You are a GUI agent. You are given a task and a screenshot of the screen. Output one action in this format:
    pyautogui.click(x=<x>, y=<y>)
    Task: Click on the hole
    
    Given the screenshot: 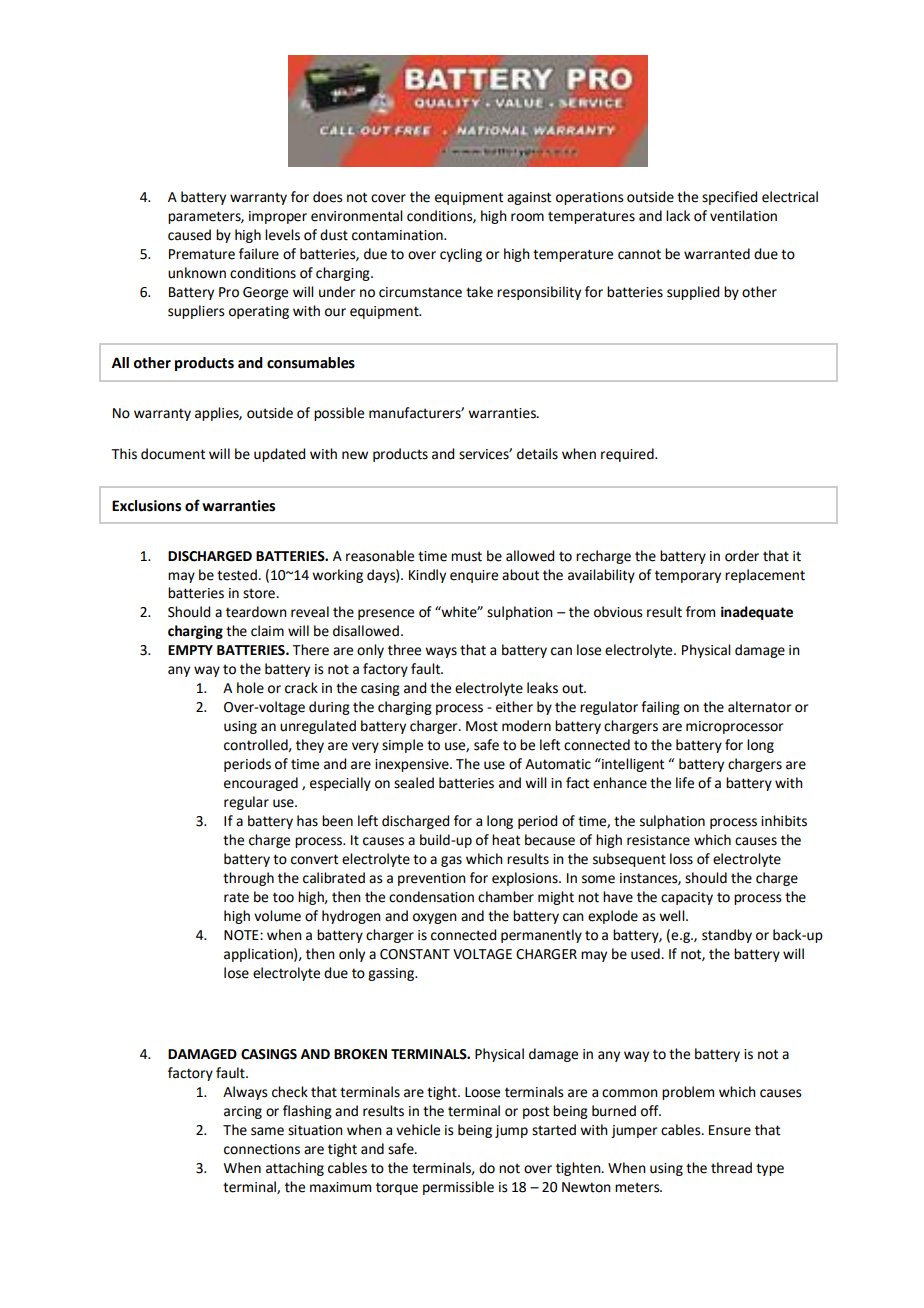 What is the action you would take?
    pyautogui.click(x=250, y=688)
